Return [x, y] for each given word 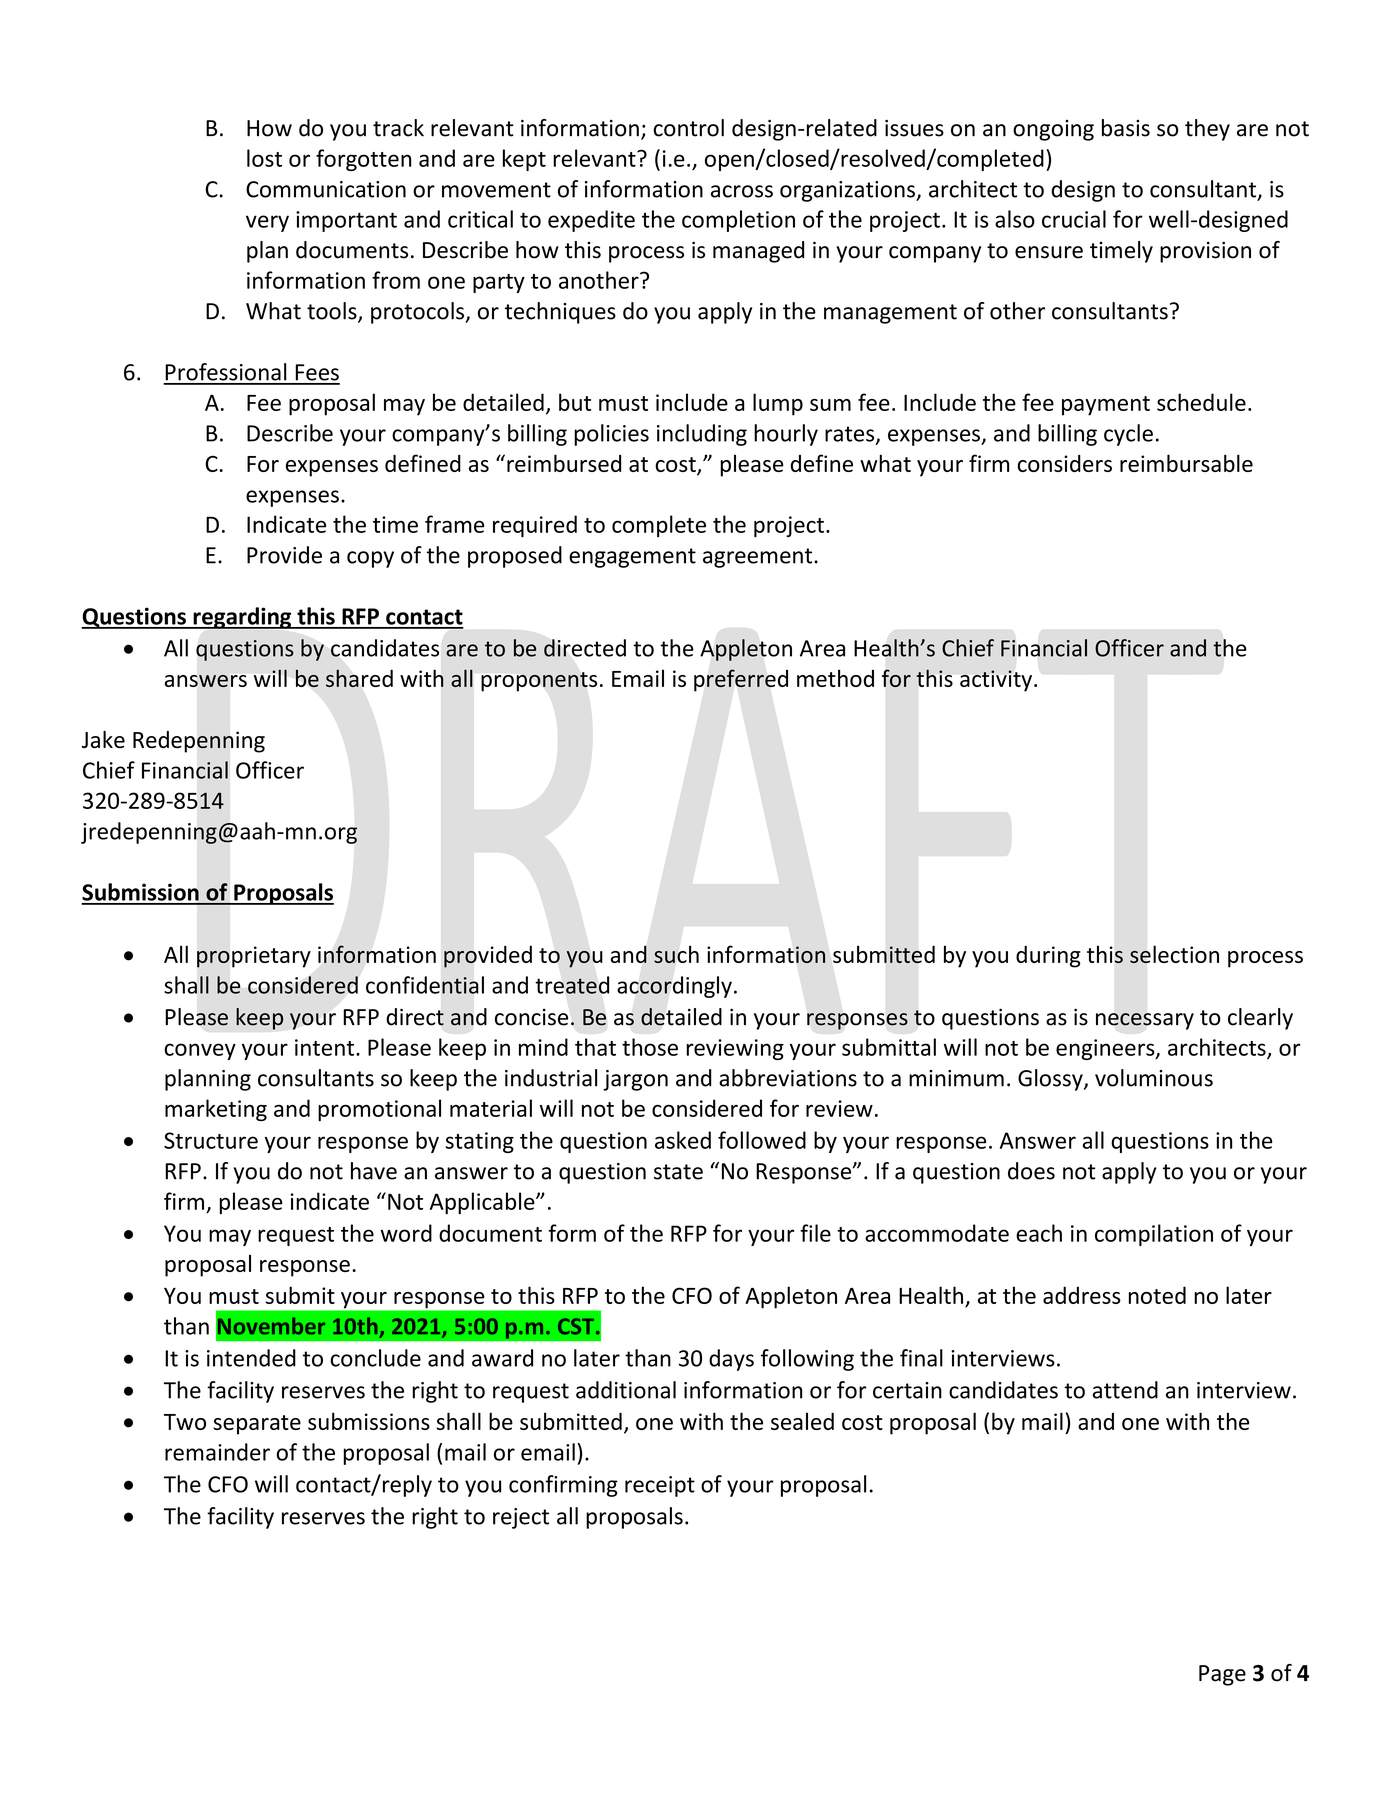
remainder [217, 1452]
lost [264, 158]
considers [1064, 463]
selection [1174, 954]
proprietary [254, 957]
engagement [632, 558]
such [676, 954]
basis [1126, 128]
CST [577, 1326]
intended [251, 1358]
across [742, 191]
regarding [242, 618]
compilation [1154, 1235]
